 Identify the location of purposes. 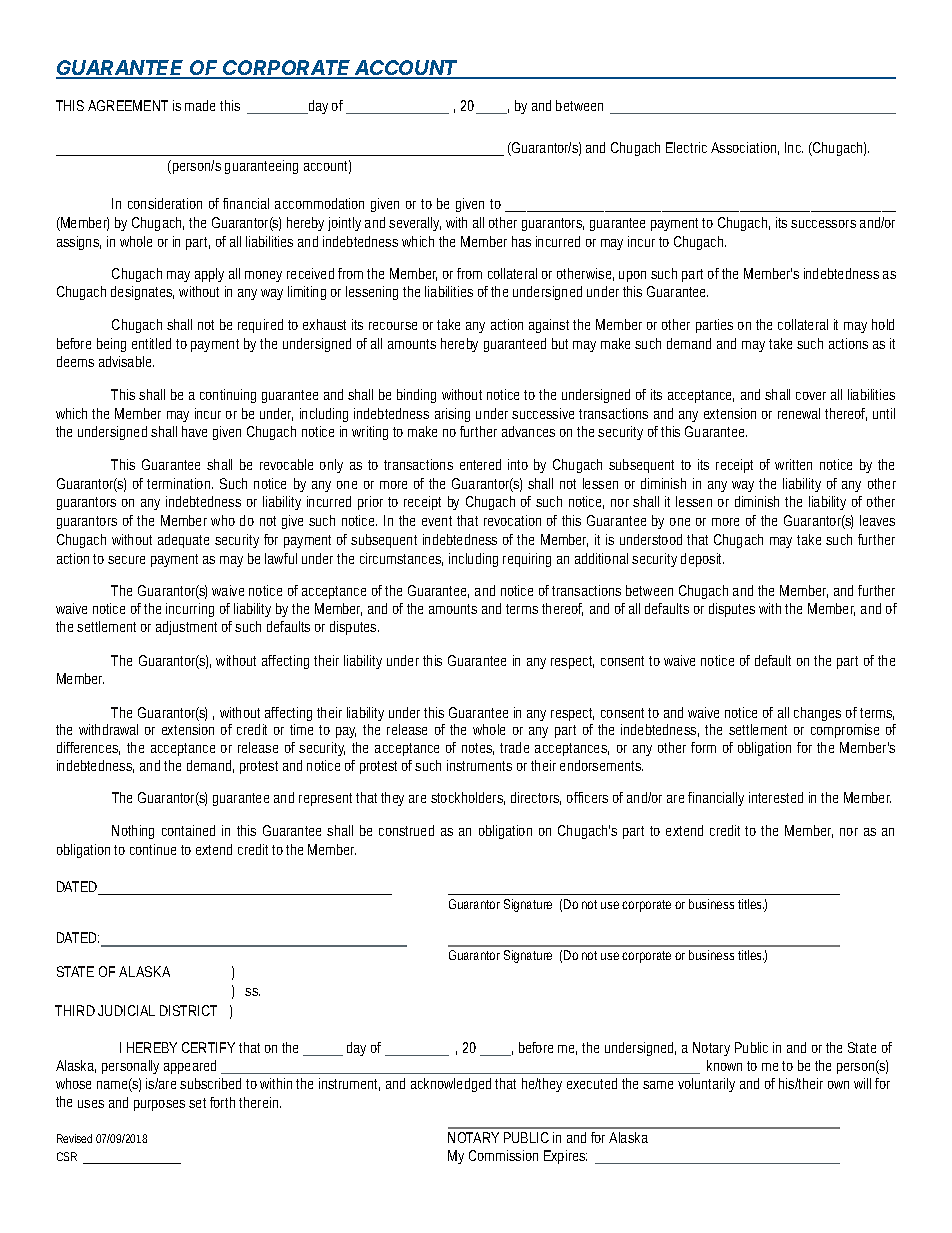
(159, 1105).
